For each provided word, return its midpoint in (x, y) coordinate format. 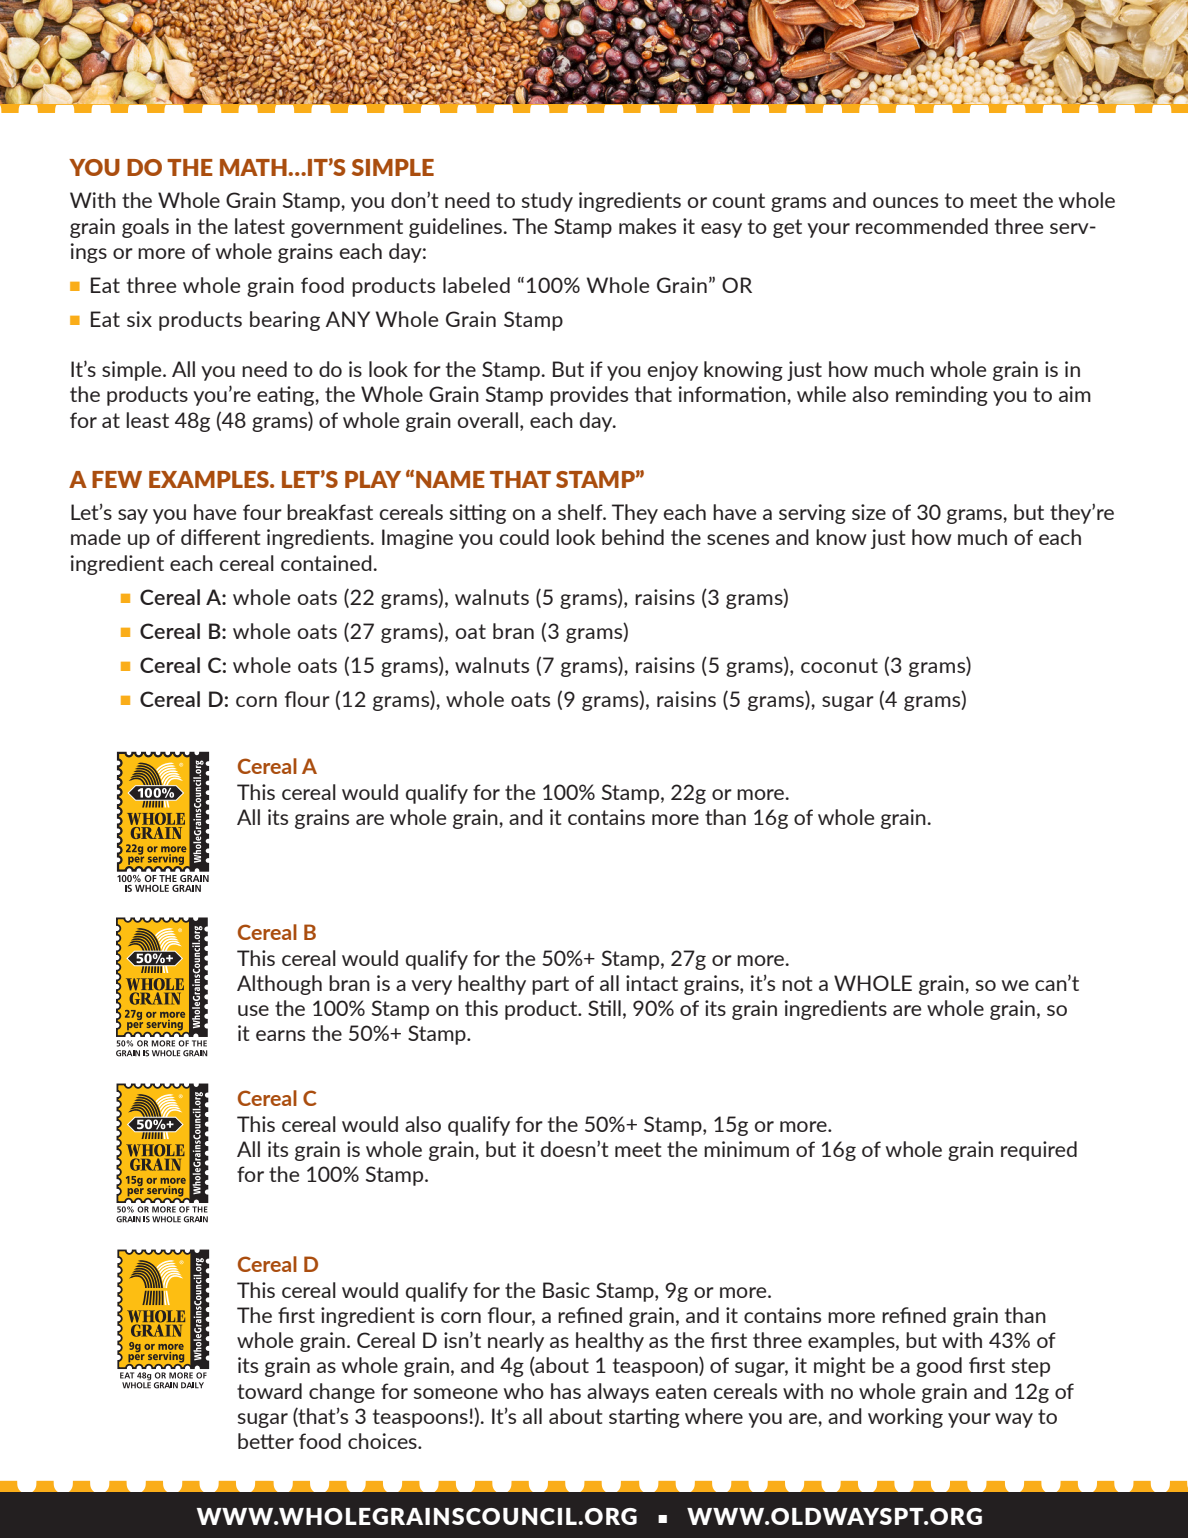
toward (269, 1391)
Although (279, 985)
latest (260, 226)
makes (647, 226)
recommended (922, 226)
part (550, 985)
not (797, 983)
